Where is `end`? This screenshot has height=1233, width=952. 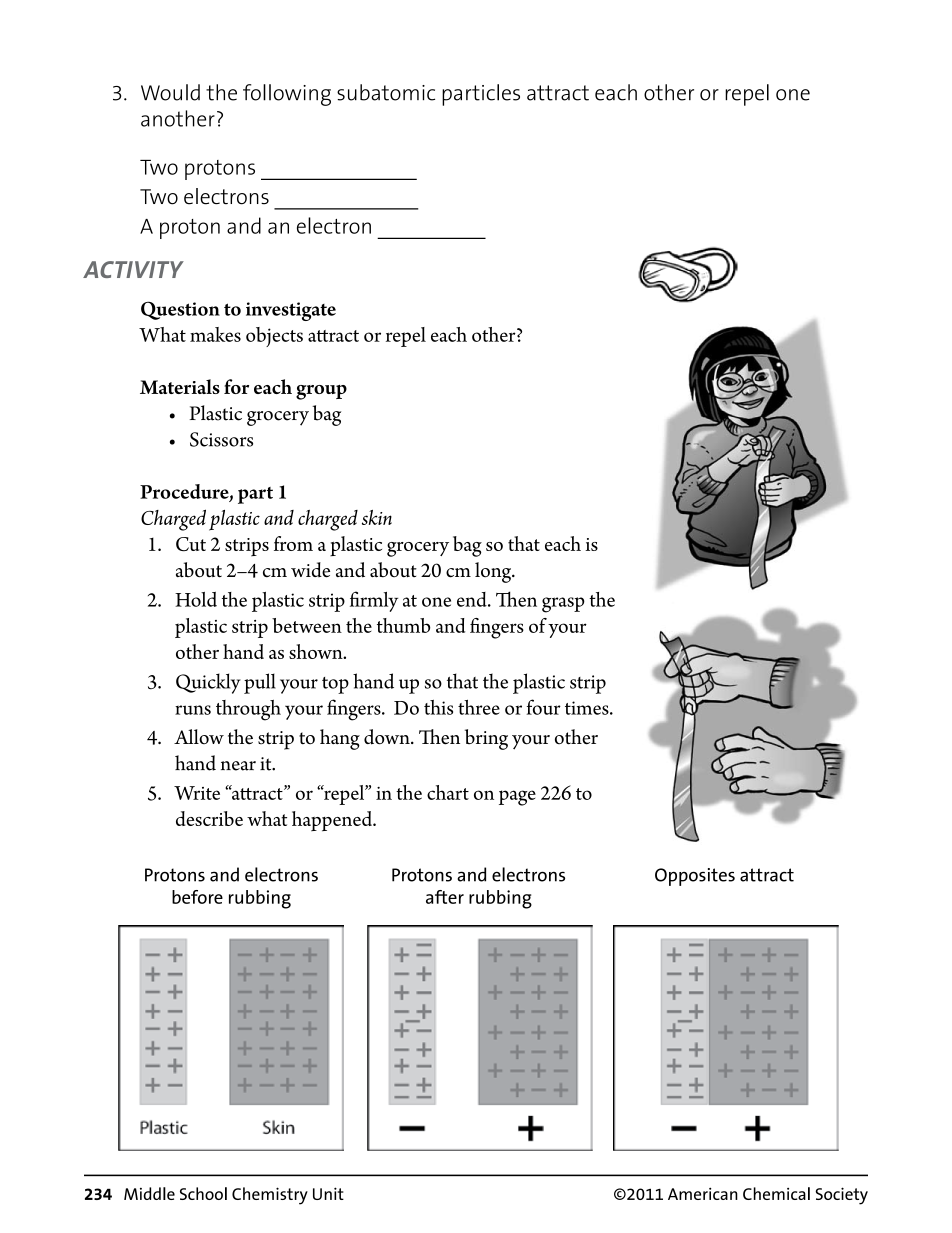
end is located at coordinates (473, 599).
